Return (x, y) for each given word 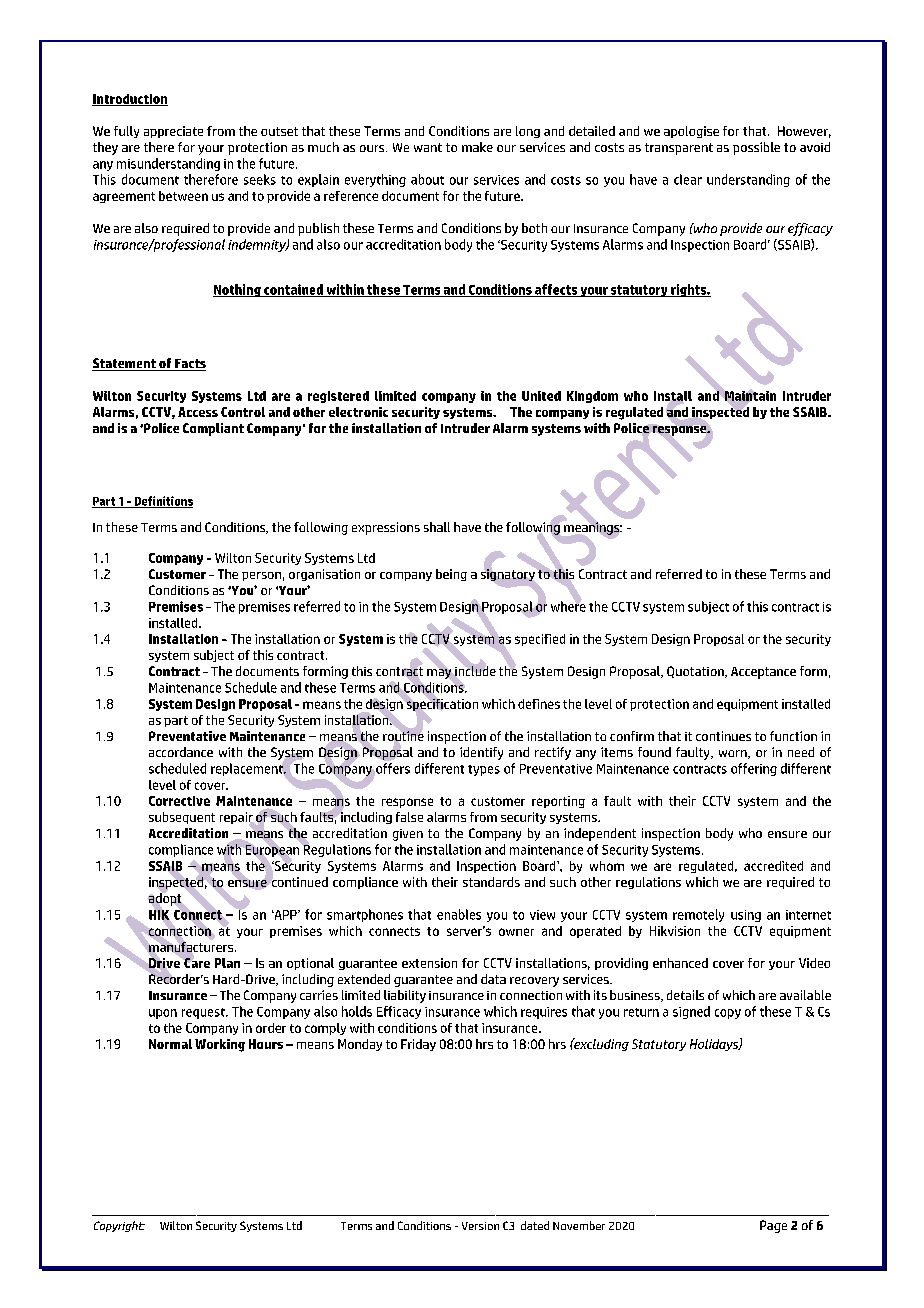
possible (756, 148)
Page (773, 1226)
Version (480, 1226)
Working (220, 1045)
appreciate (173, 132)
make (477, 147)
